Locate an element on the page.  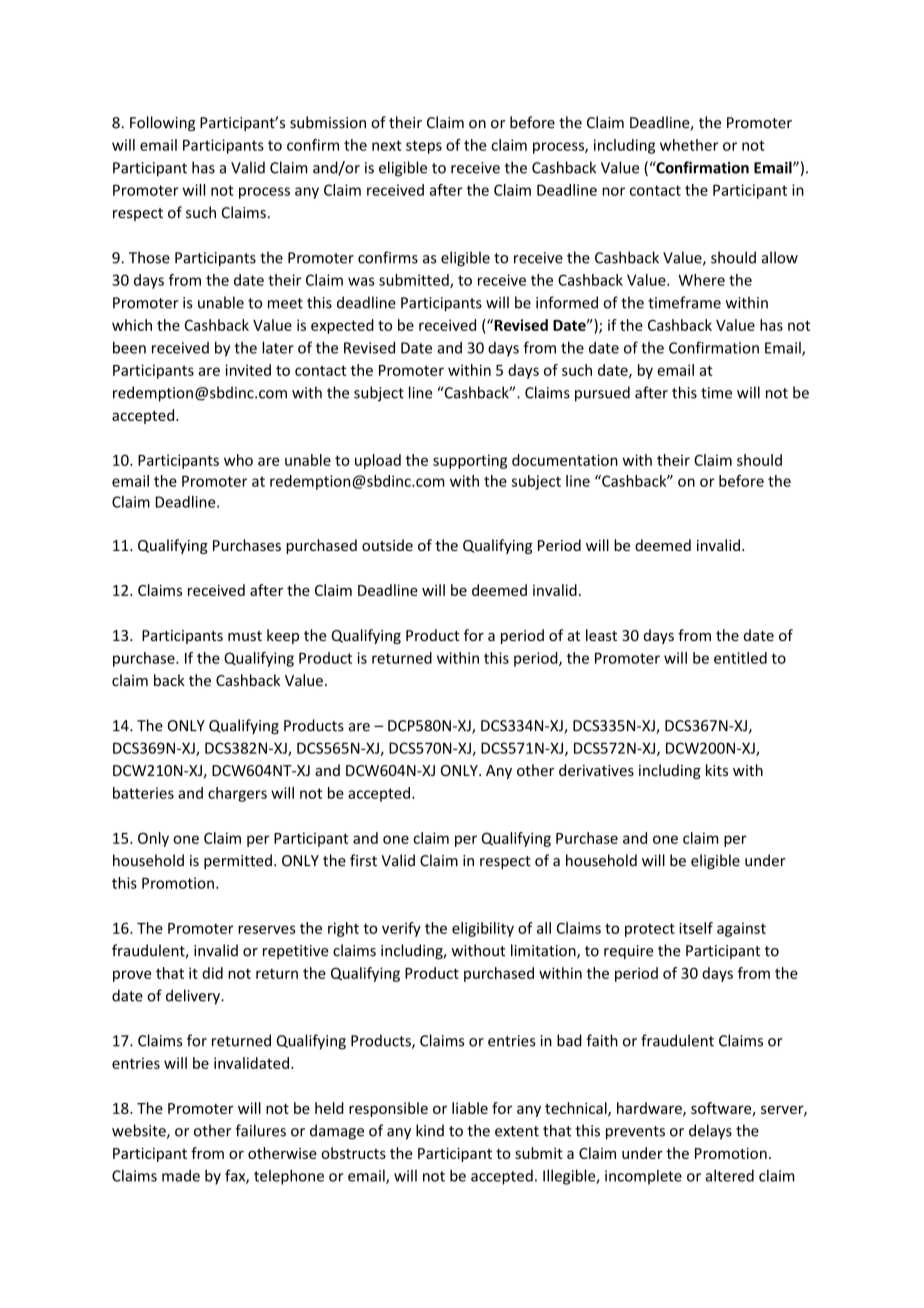
permitted is located at coordinates (238, 861).
